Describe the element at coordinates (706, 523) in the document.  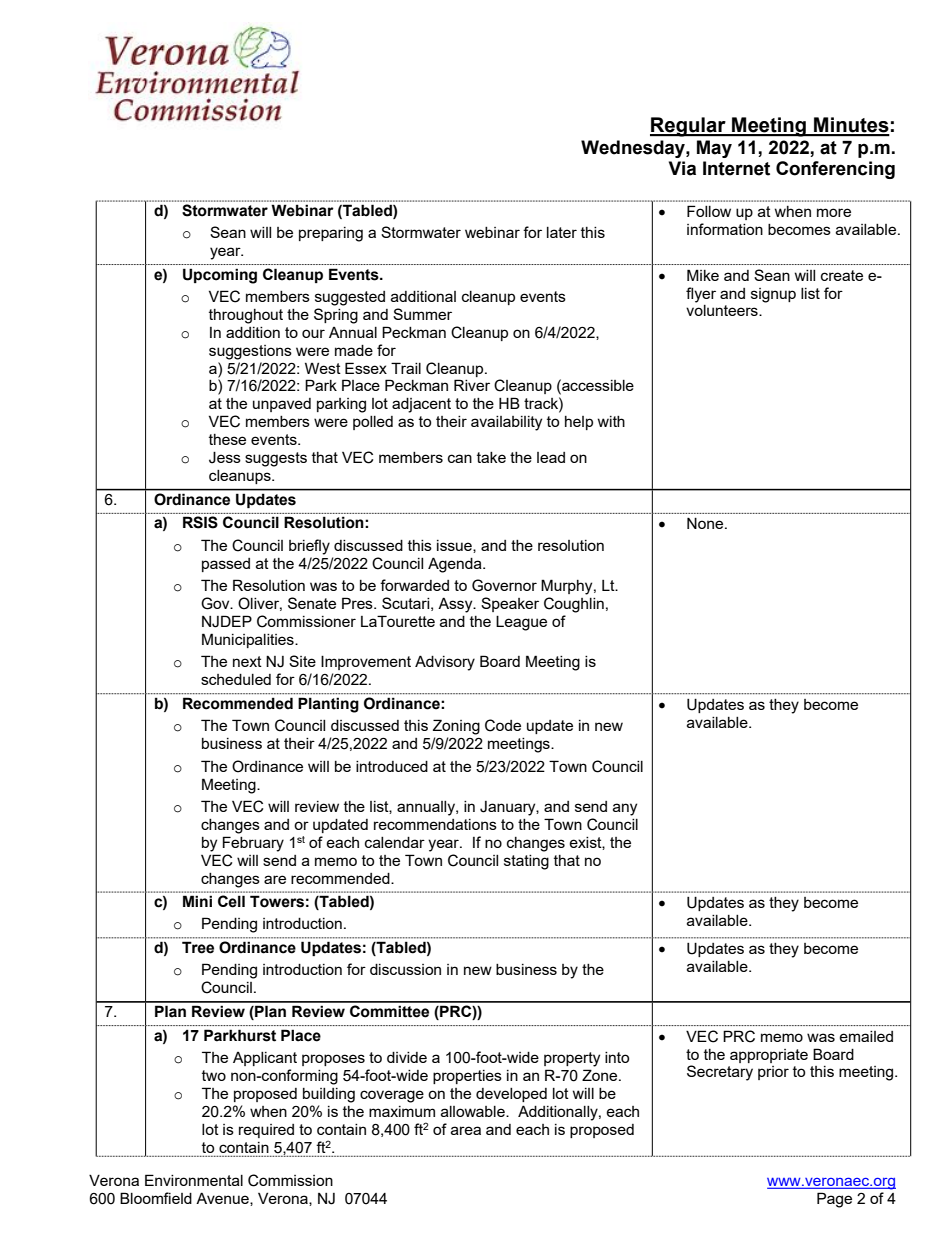
I see `None` at that location.
